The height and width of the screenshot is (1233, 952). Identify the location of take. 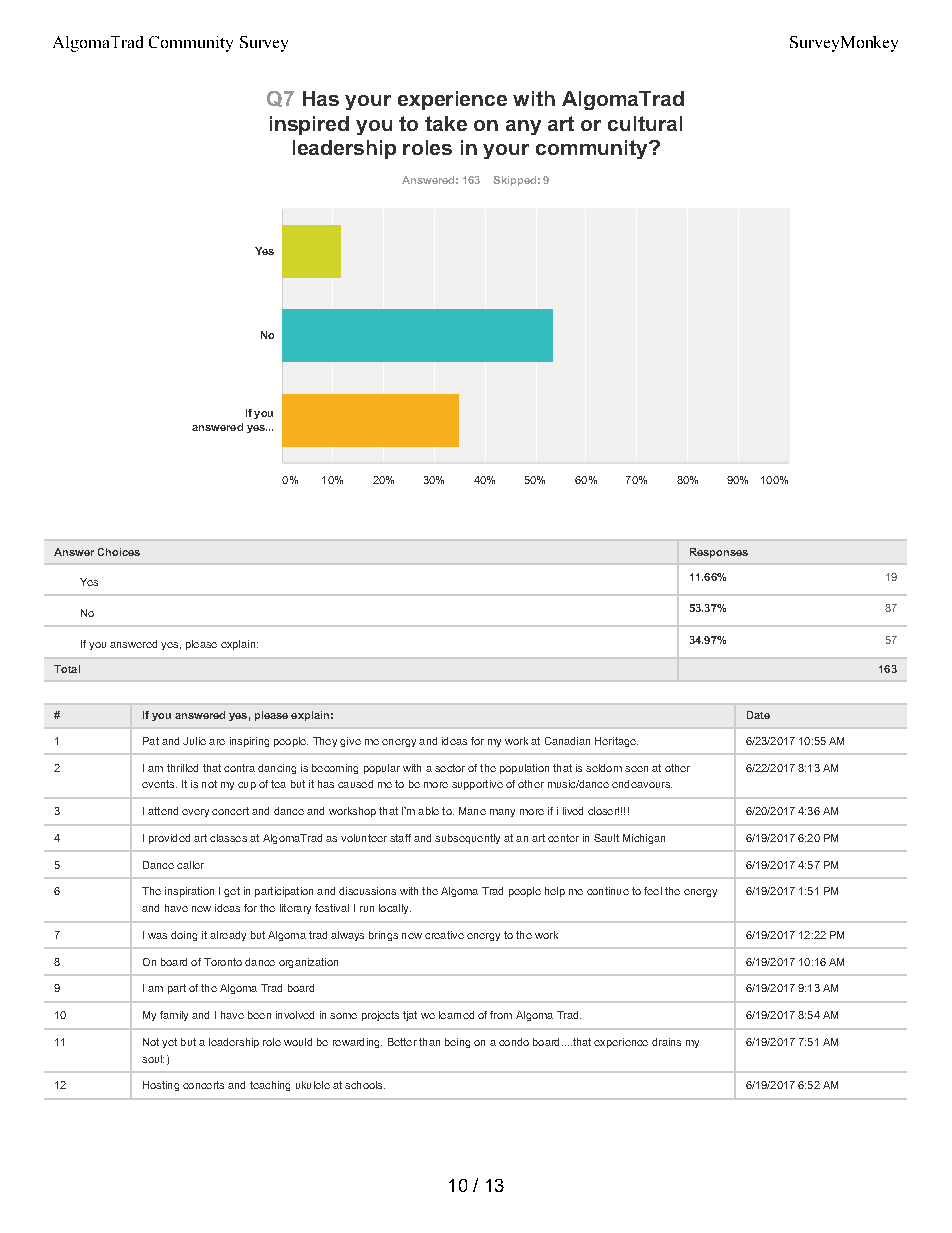
(446, 123).
